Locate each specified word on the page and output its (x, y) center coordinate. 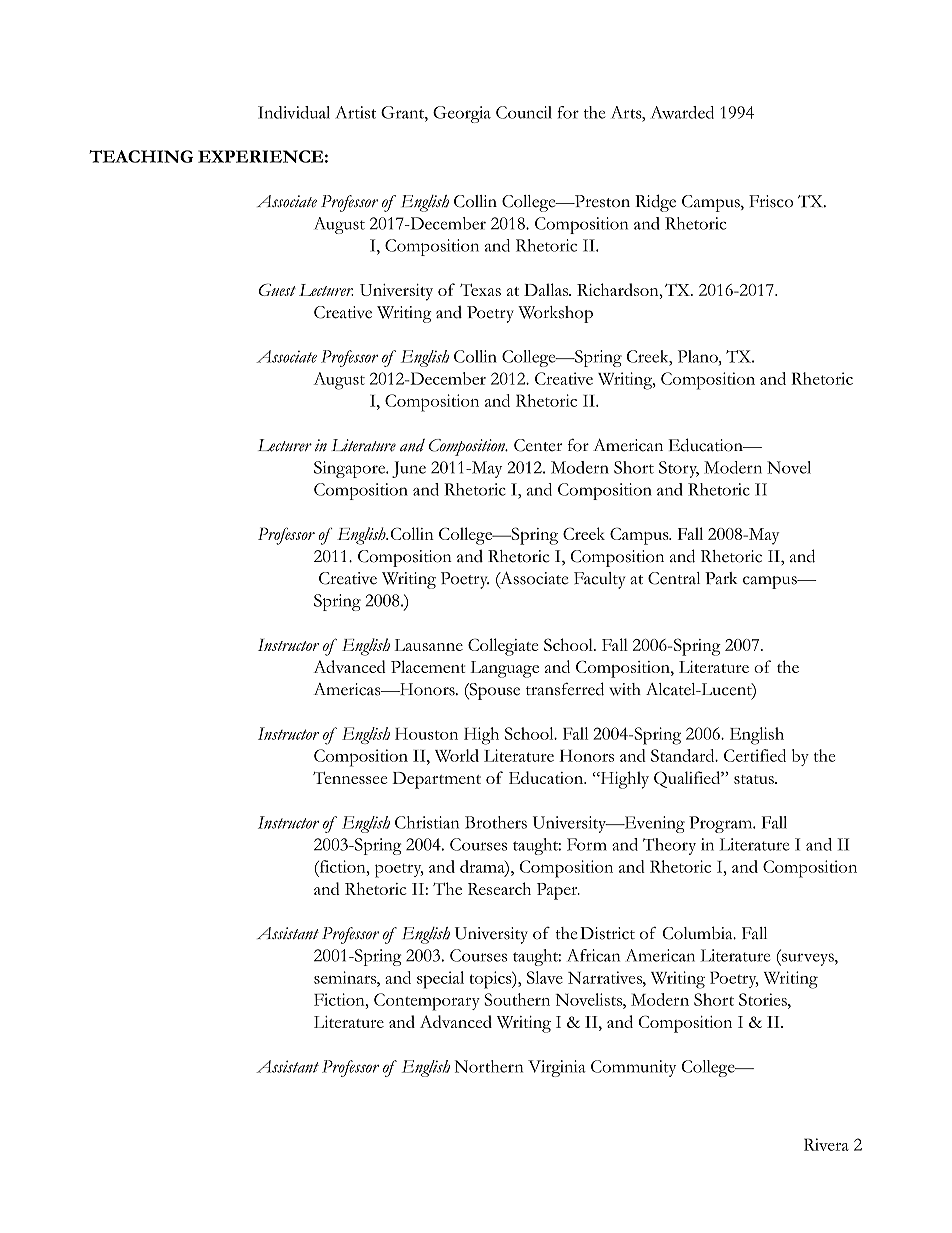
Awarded (682, 112)
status (755, 779)
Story (679, 469)
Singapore (351, 469)
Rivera (826, 1144)
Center (538, 445)
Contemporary (427, 1002)
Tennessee (350, 778)
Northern (489, 1066)
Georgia (462, 114)
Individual (294, 112)
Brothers (496, 822)
